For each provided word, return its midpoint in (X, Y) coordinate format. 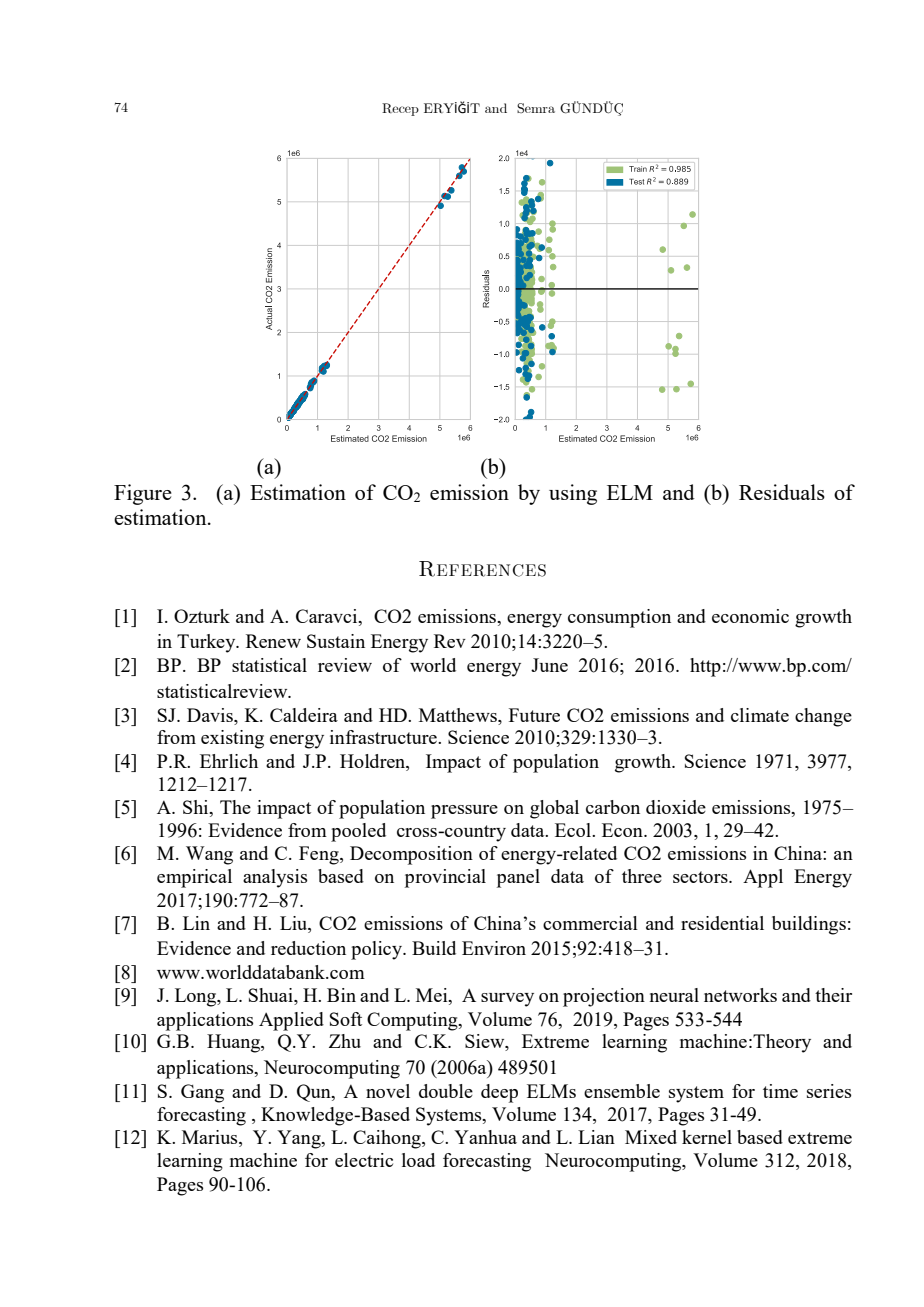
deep (499, 1093)
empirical (194, 878)
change (823, 717)
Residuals (782, 492)
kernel (707, 1137)
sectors (701, 877)
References (482, 569)
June (549, 665)
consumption (619, 618)
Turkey (207, 643)
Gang (202, 1093)
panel (518, 878)
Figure (143, 494)
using (573, 494)
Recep (400, 109)
